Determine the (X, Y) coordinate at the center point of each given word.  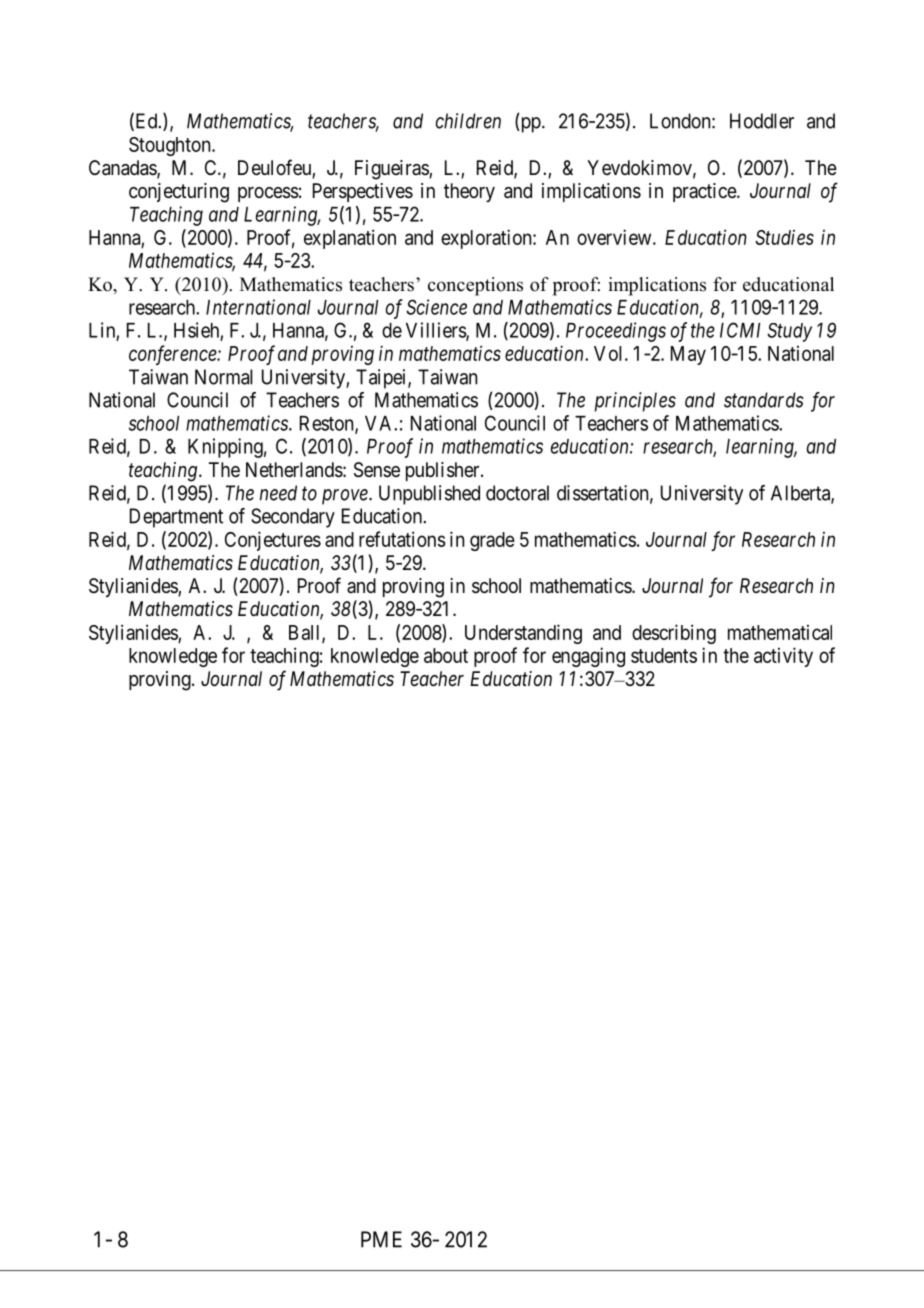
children (468, 121)
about (446, 655)
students (664, 655)
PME (381, 1239)
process (268, 194)
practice (705, 192)
